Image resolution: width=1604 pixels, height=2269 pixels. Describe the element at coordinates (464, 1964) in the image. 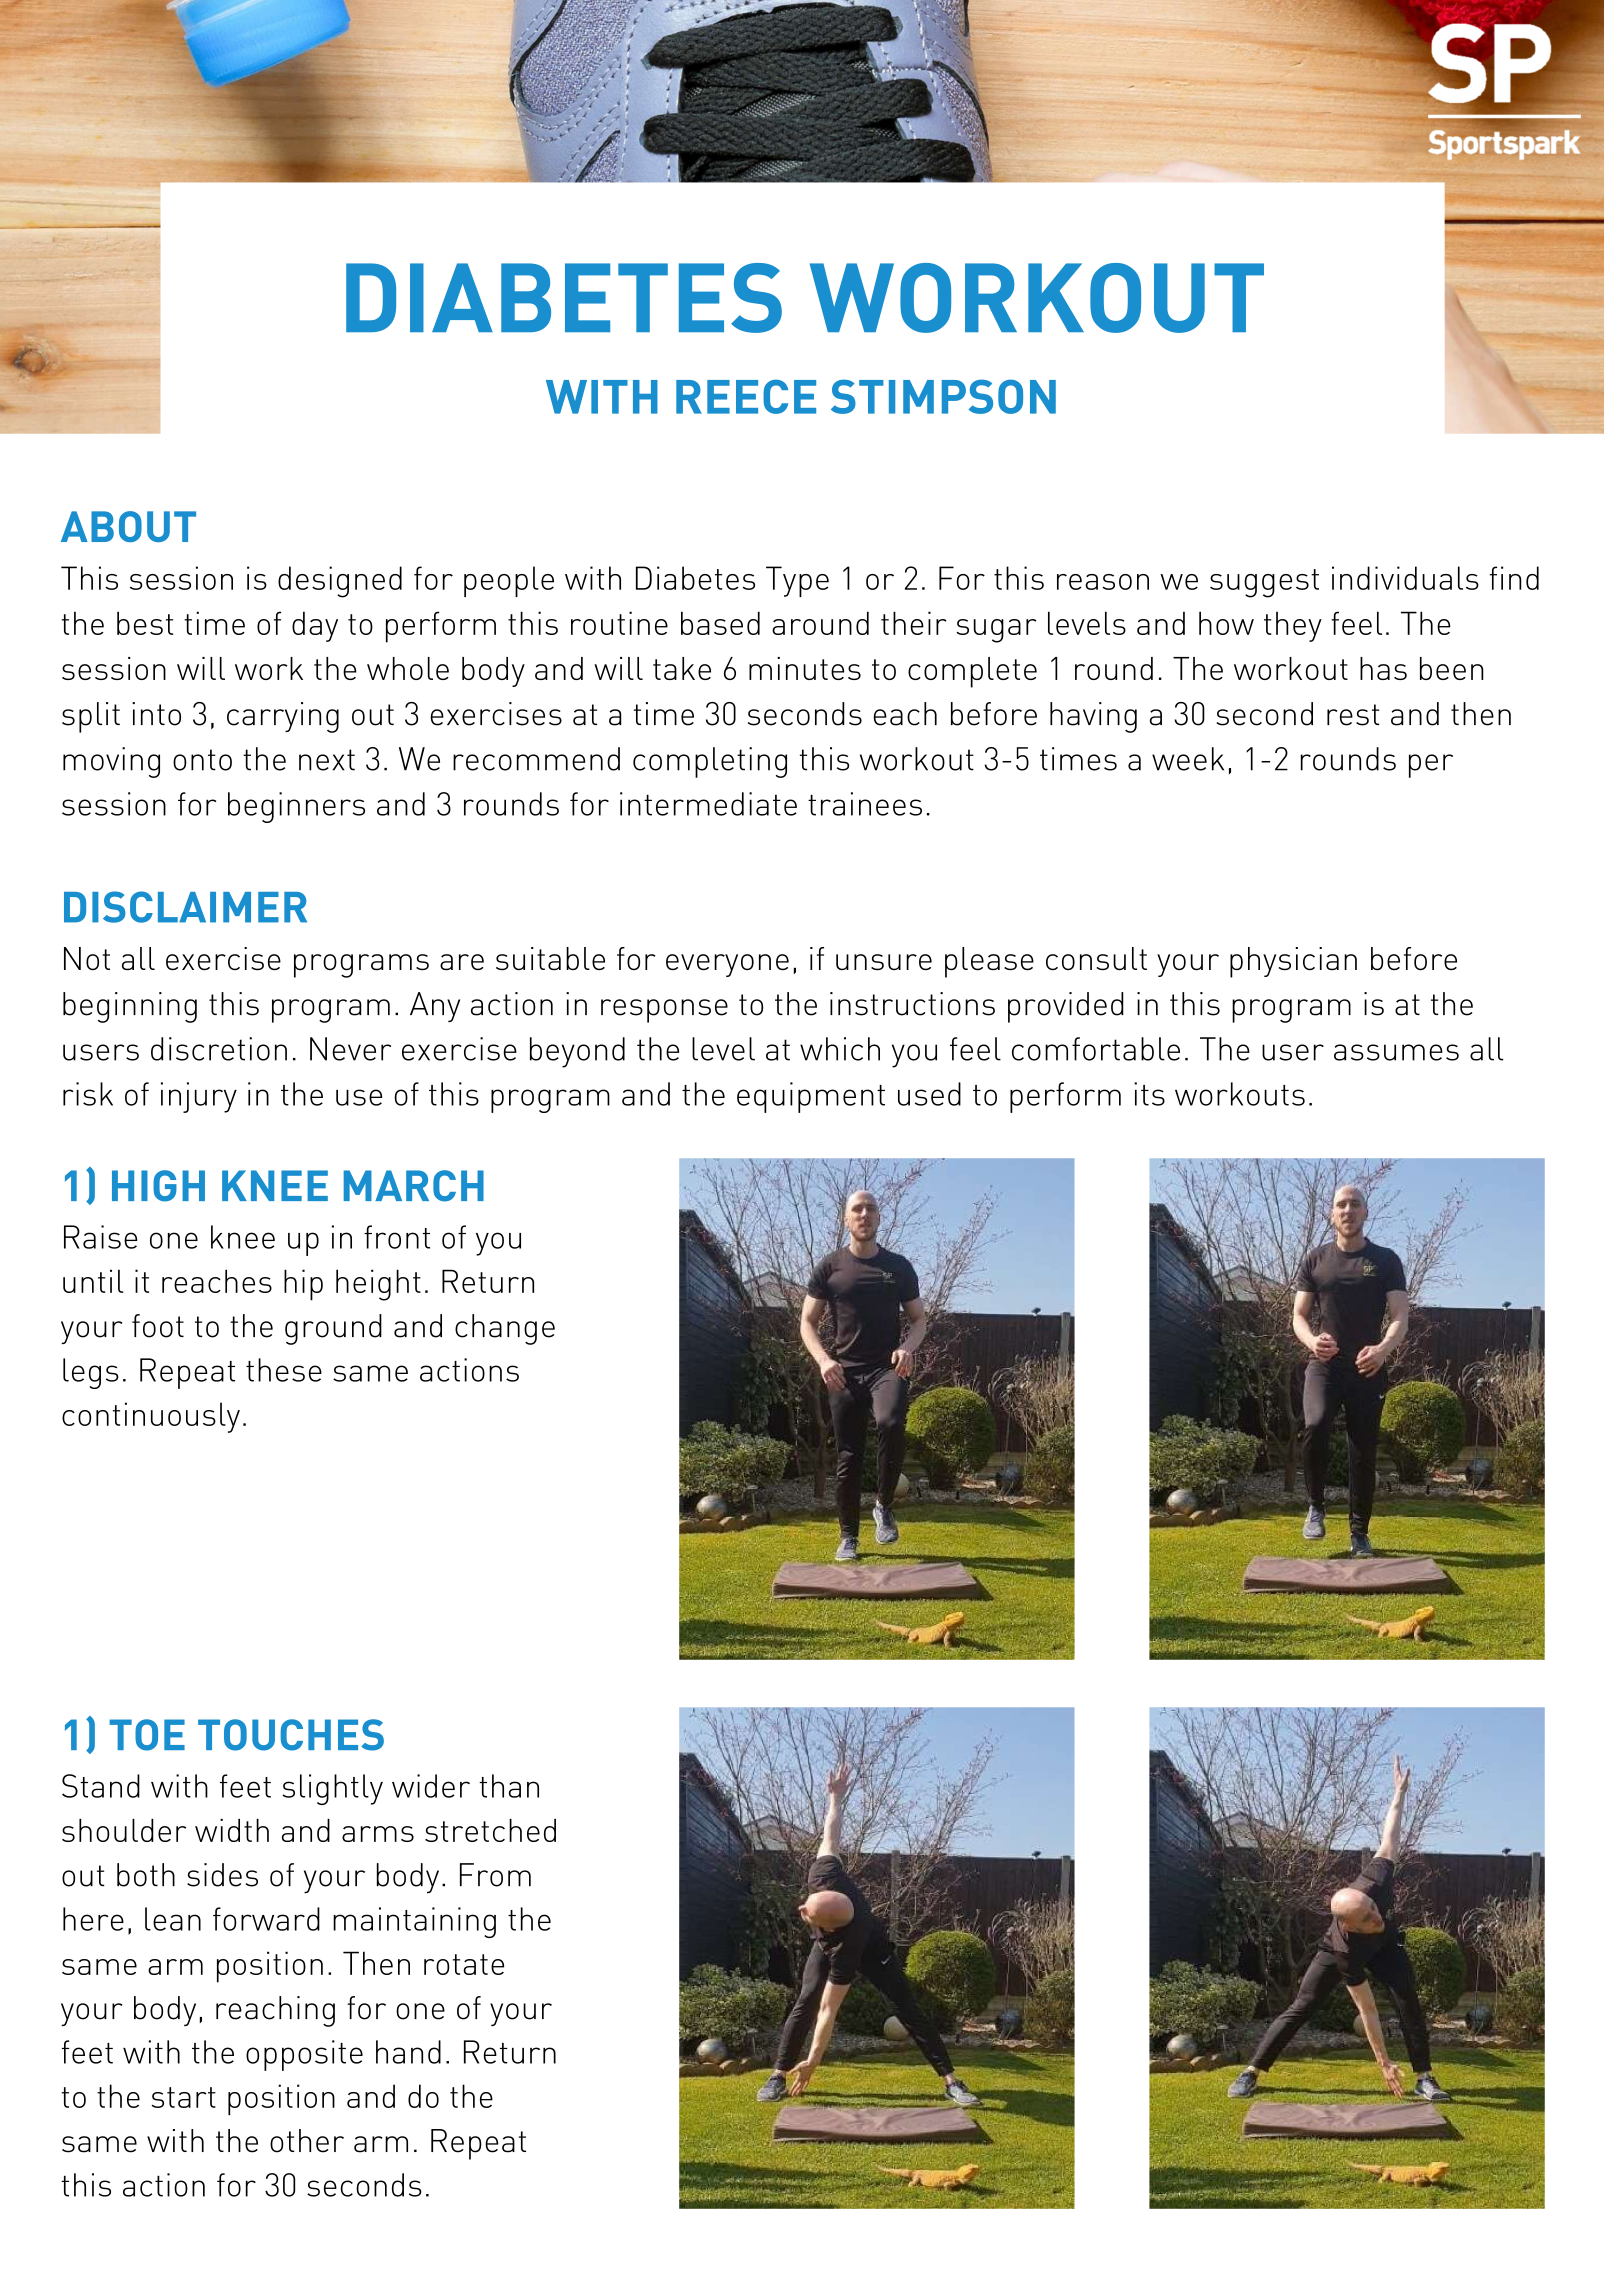

I see `rotate` at that location.
